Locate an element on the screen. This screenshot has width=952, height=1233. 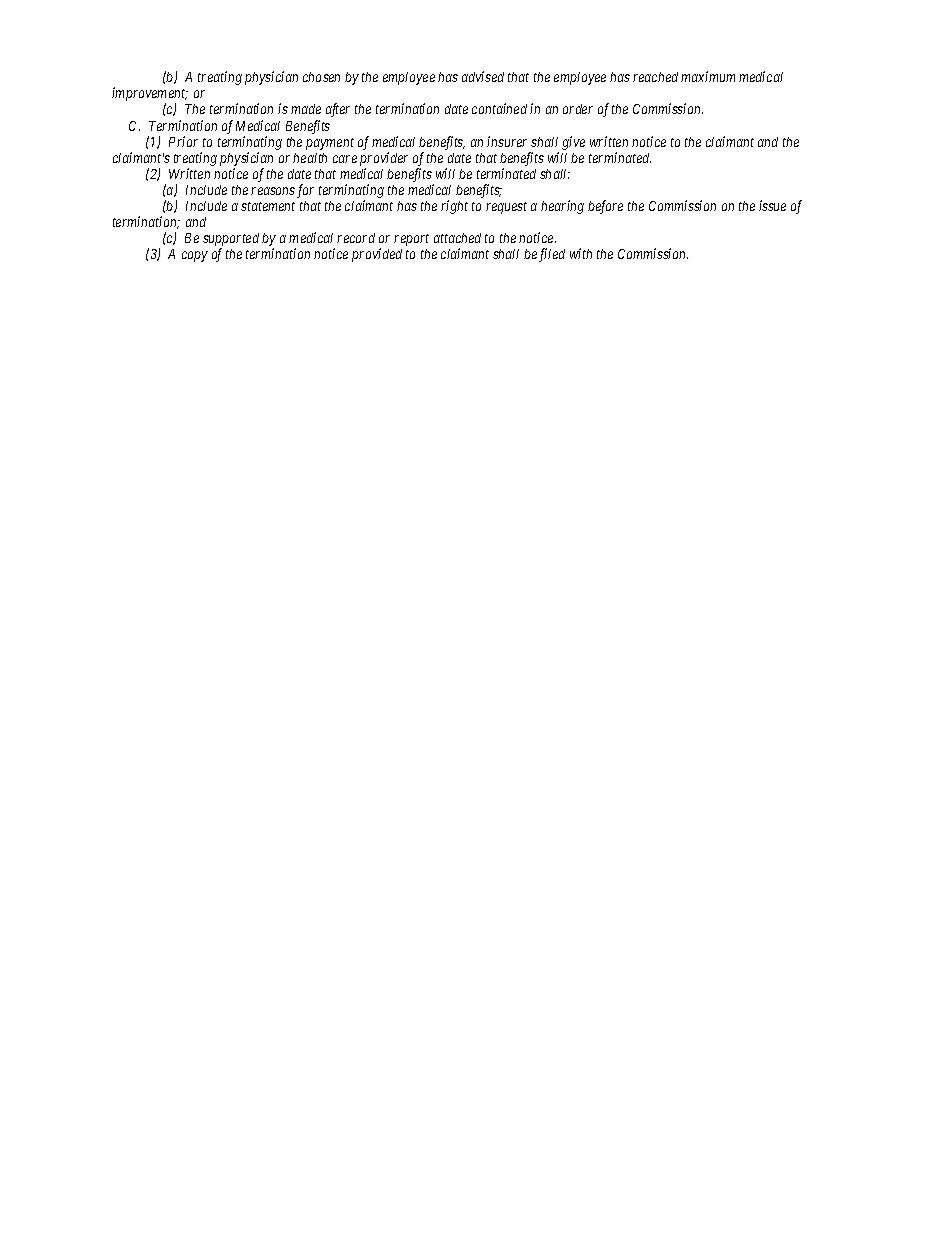
give is located at coordinates (573, 143).
